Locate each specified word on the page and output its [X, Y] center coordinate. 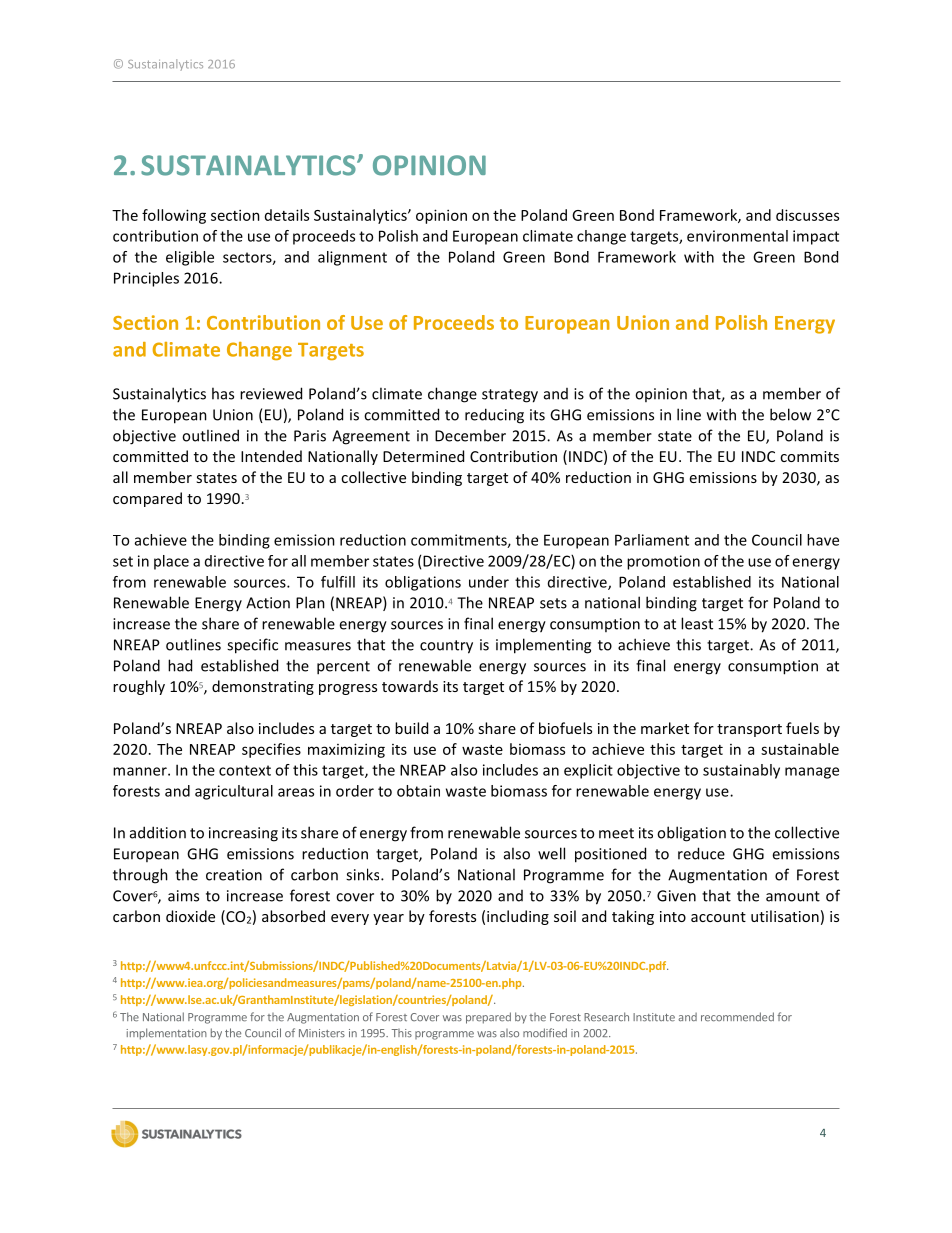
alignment [352, 258]
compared [147, 499]
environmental [737, 236]
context [245, 770]
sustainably [741, 771]
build [411, 728]
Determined [423, 456]
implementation [167, 1034]
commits [809, 456]
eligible [190, 258]
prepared [488, 1018]
